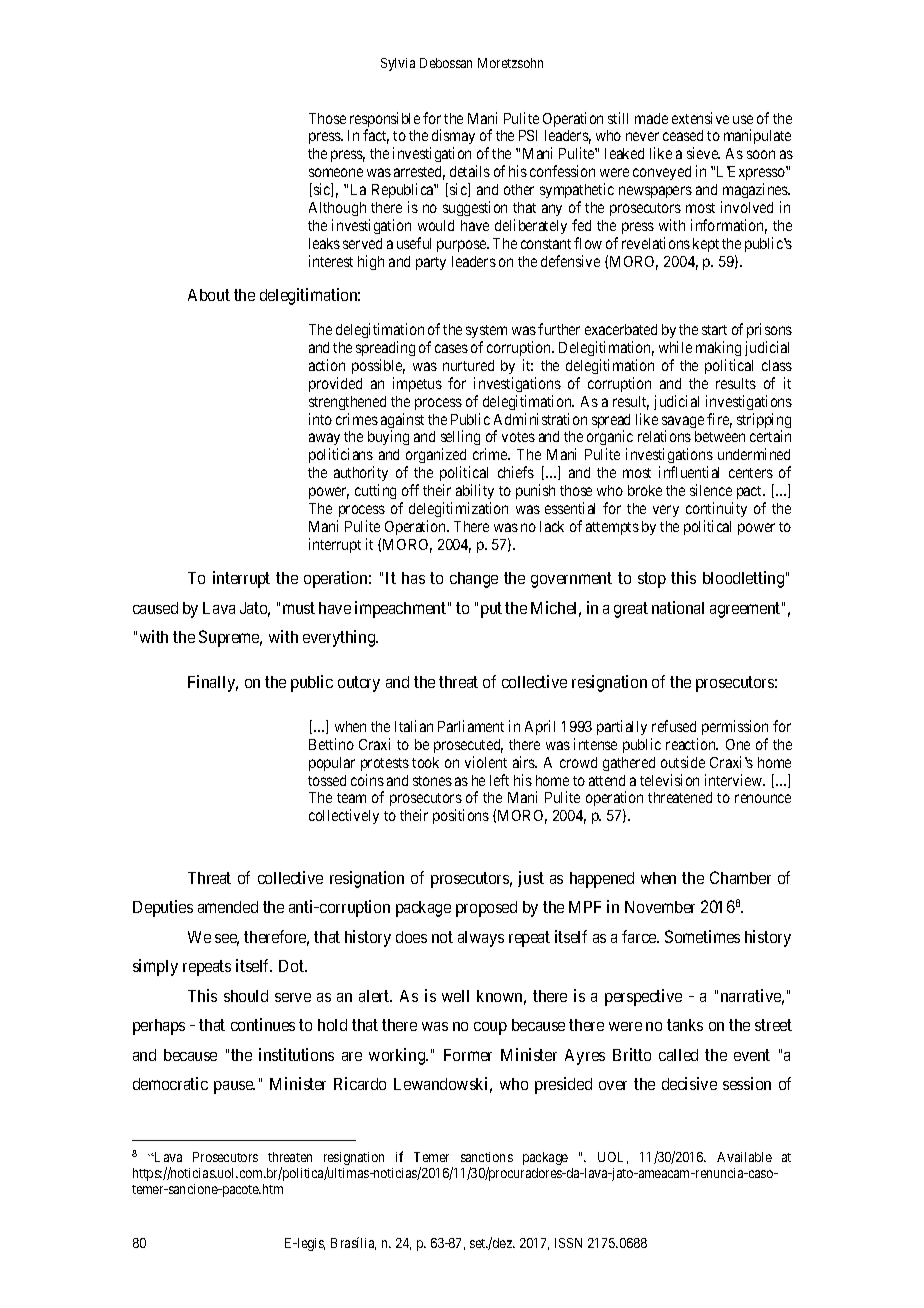  What do you see at coordinates (452, 138) in the screenshot?
I see `dismay` at bounding box center [452, 138].
